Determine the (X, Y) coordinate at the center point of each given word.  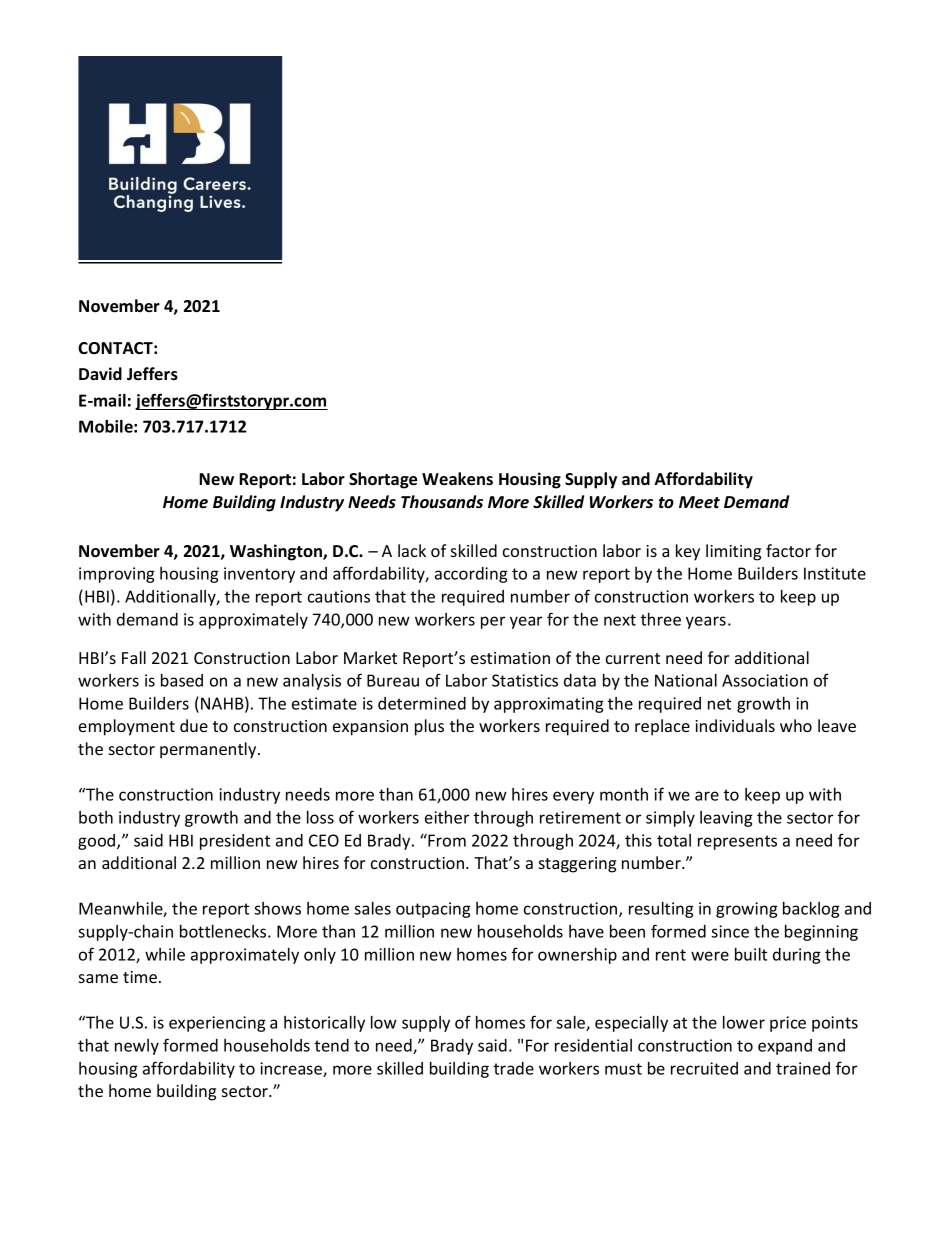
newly (137, 1047)
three (661, 619)
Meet (699, 502)
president (235, 842)
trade (514, 1068)
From (446, 840)
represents (737, 842)
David (100, 374)
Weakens (457, 479)
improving (117, 575)
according (471, 575)
